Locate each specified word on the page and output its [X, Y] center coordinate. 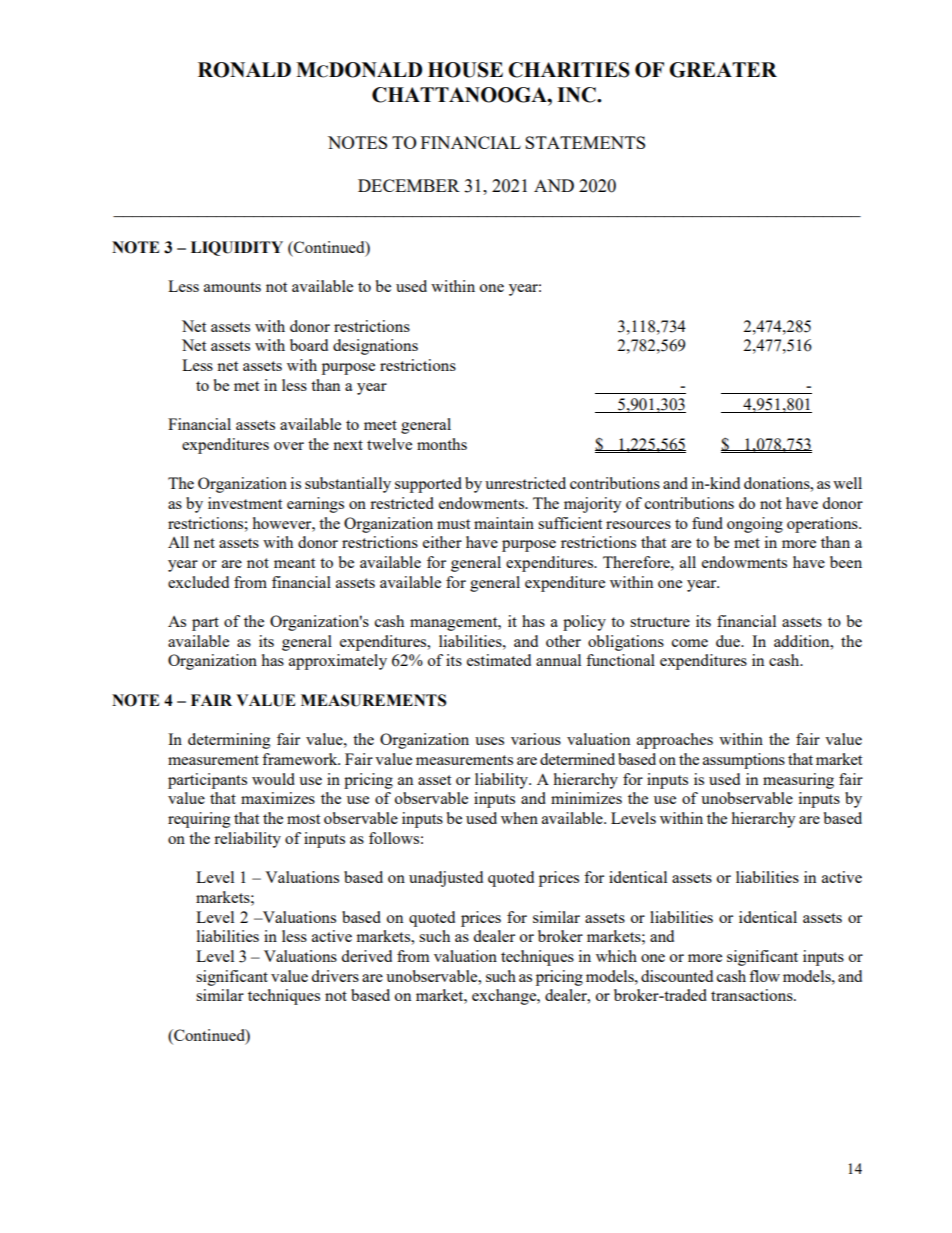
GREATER [723, 70]
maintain [504, 523]
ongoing [755, 525]
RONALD [244, 70]
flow [764, 976]
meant [294, 563]
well [847, 483]
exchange [505, 997]
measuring [798, 781]
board [309, 345]
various [536, 739]
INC [577, 95]
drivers [335, 976]
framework [301, 759]
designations [375, 347]
